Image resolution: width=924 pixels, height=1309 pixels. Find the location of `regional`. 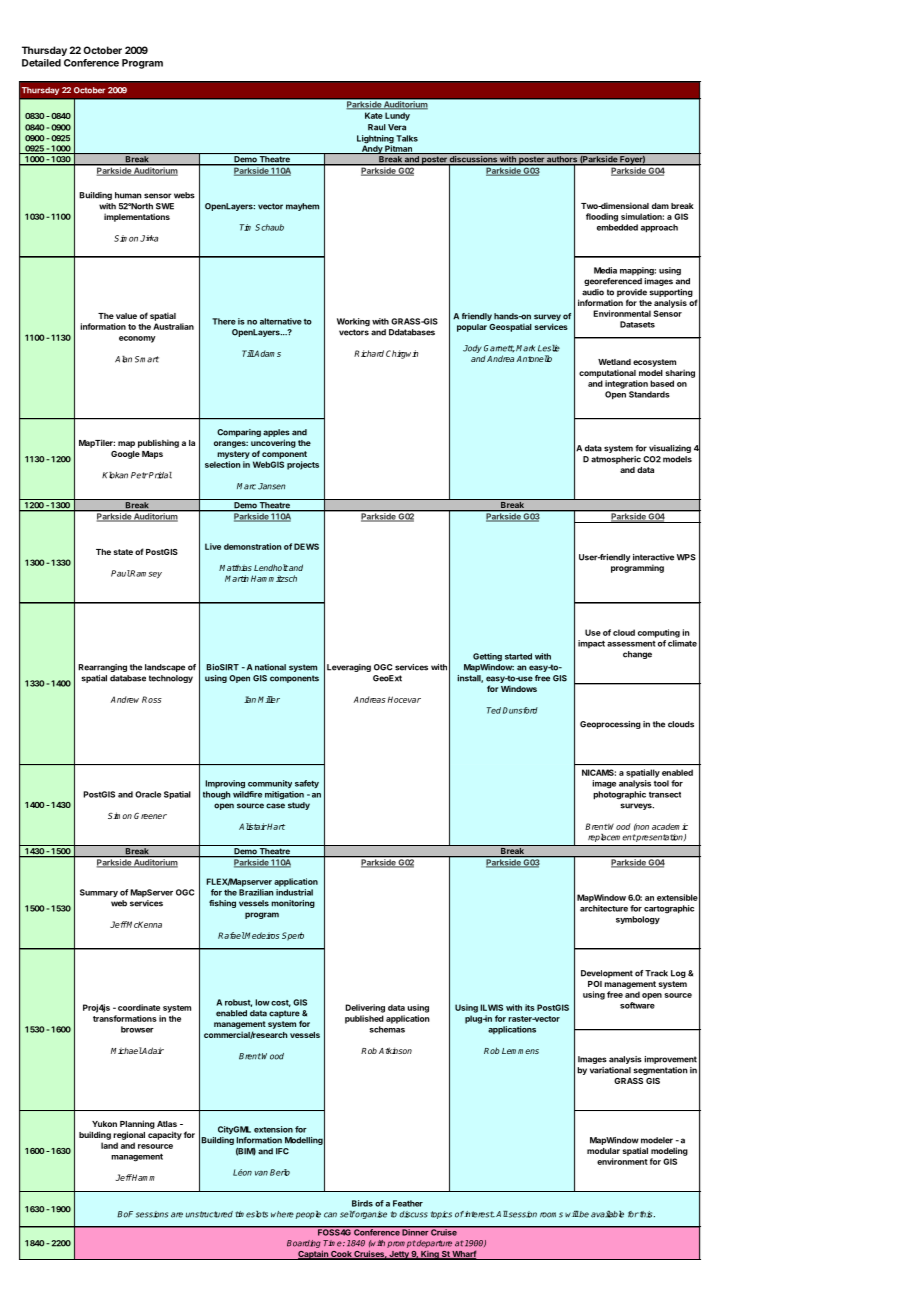

regional is located at coordinates (129, 1135).
